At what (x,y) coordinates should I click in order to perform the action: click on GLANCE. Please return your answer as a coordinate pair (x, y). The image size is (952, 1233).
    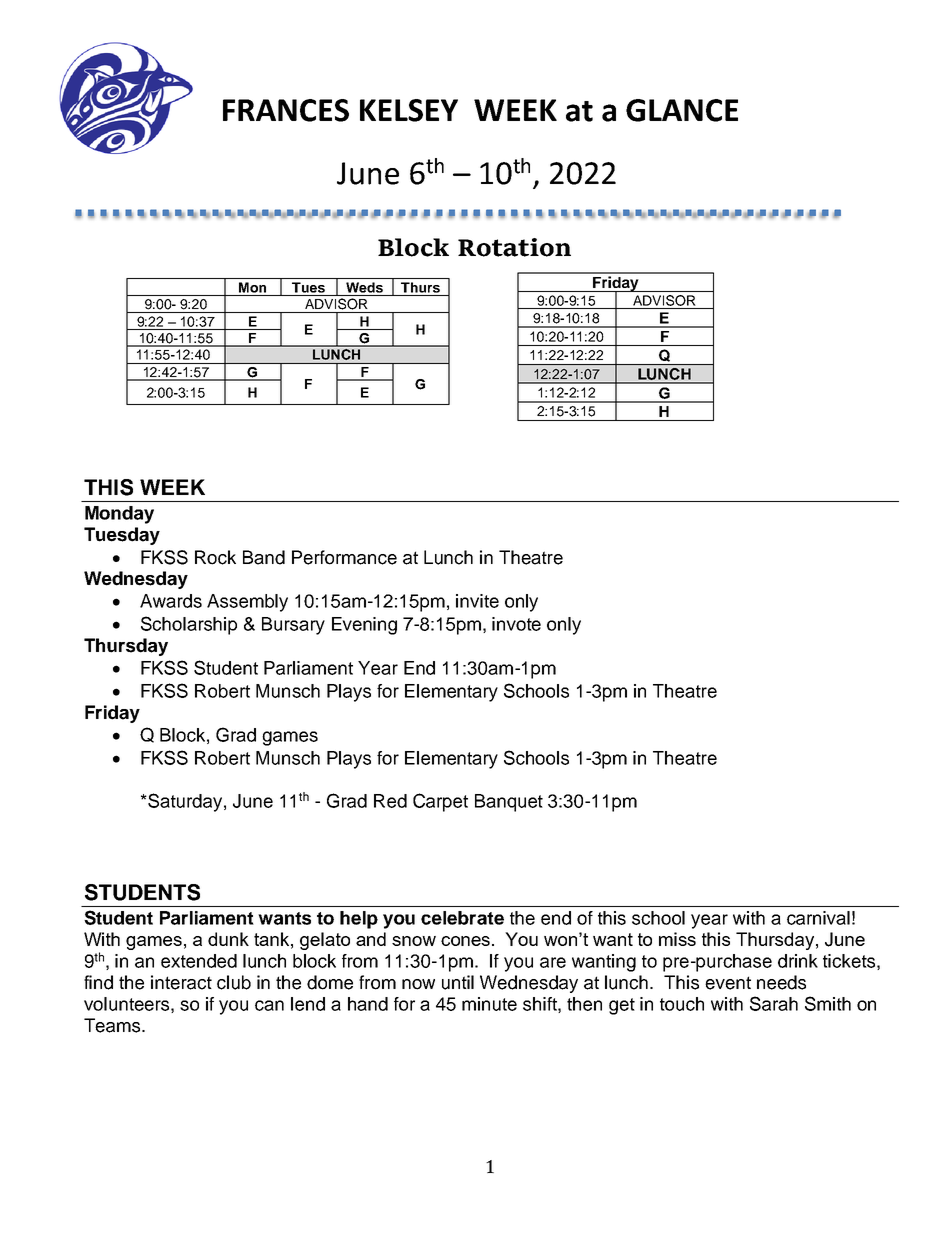
    Looking at the image, I should click on (682, 110).
